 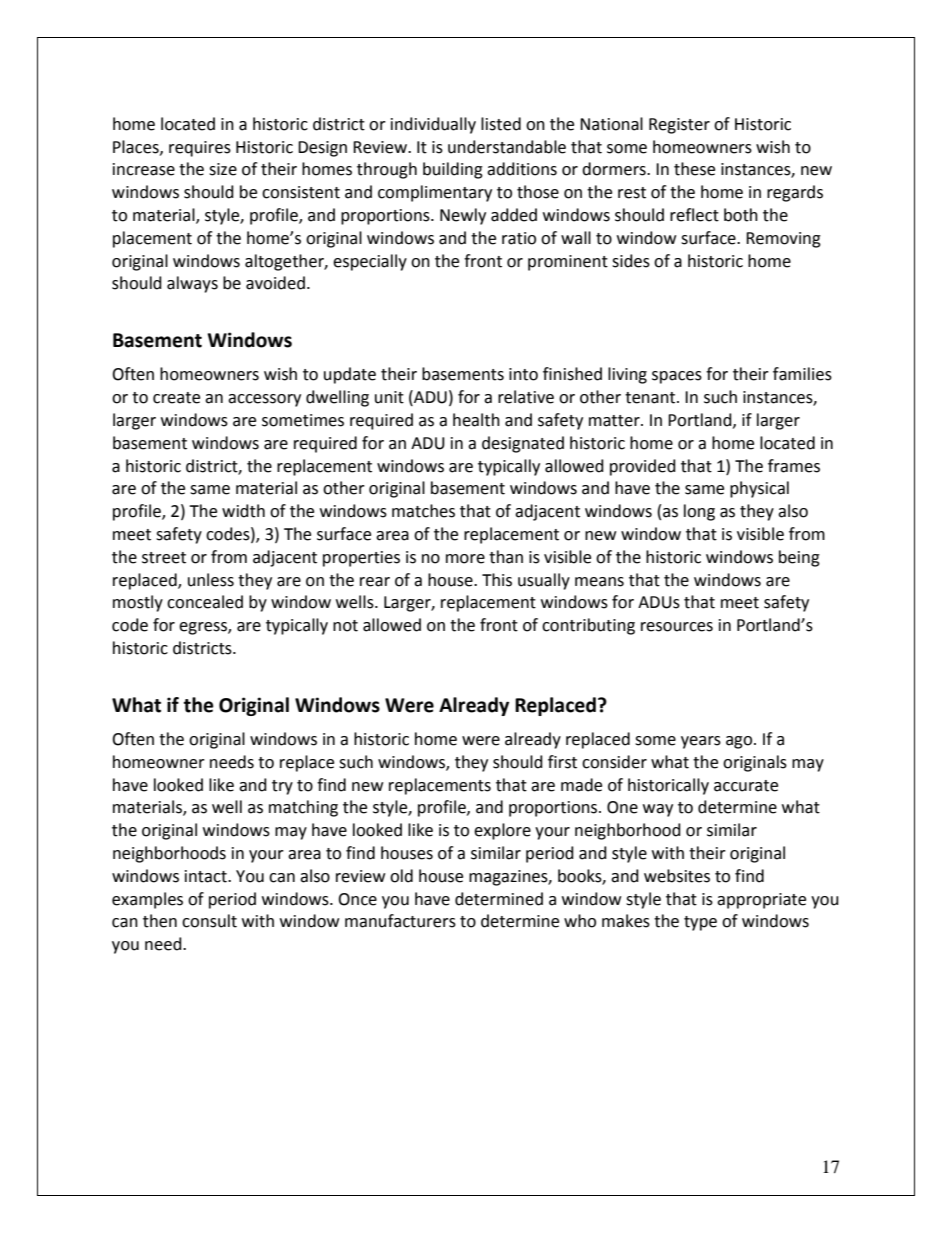 What do you see at coordinates (761, 901) in the document?
I see `appropriate` at bounding box center [761, 901].
